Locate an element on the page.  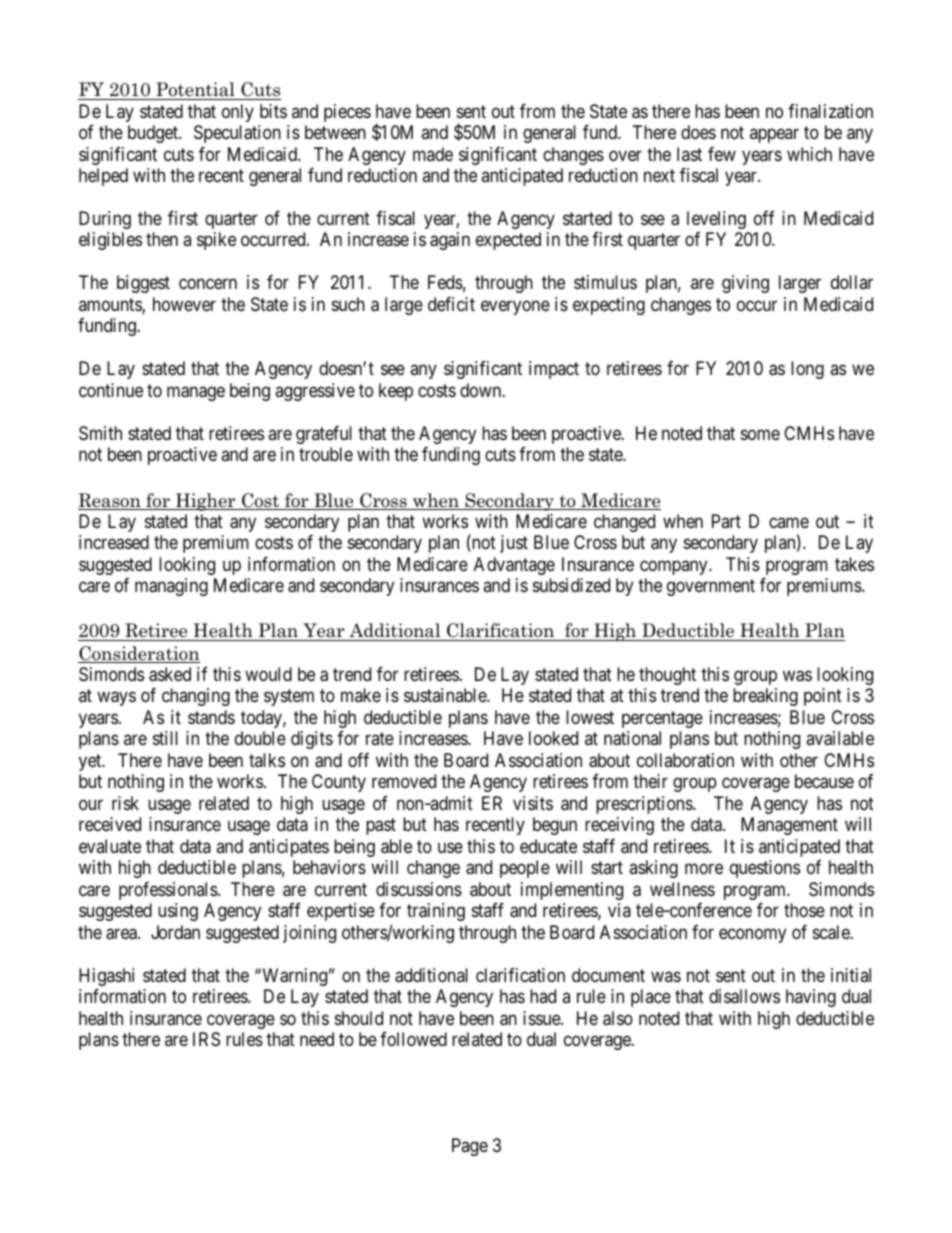
budget is located at coordinates (154, 134).
